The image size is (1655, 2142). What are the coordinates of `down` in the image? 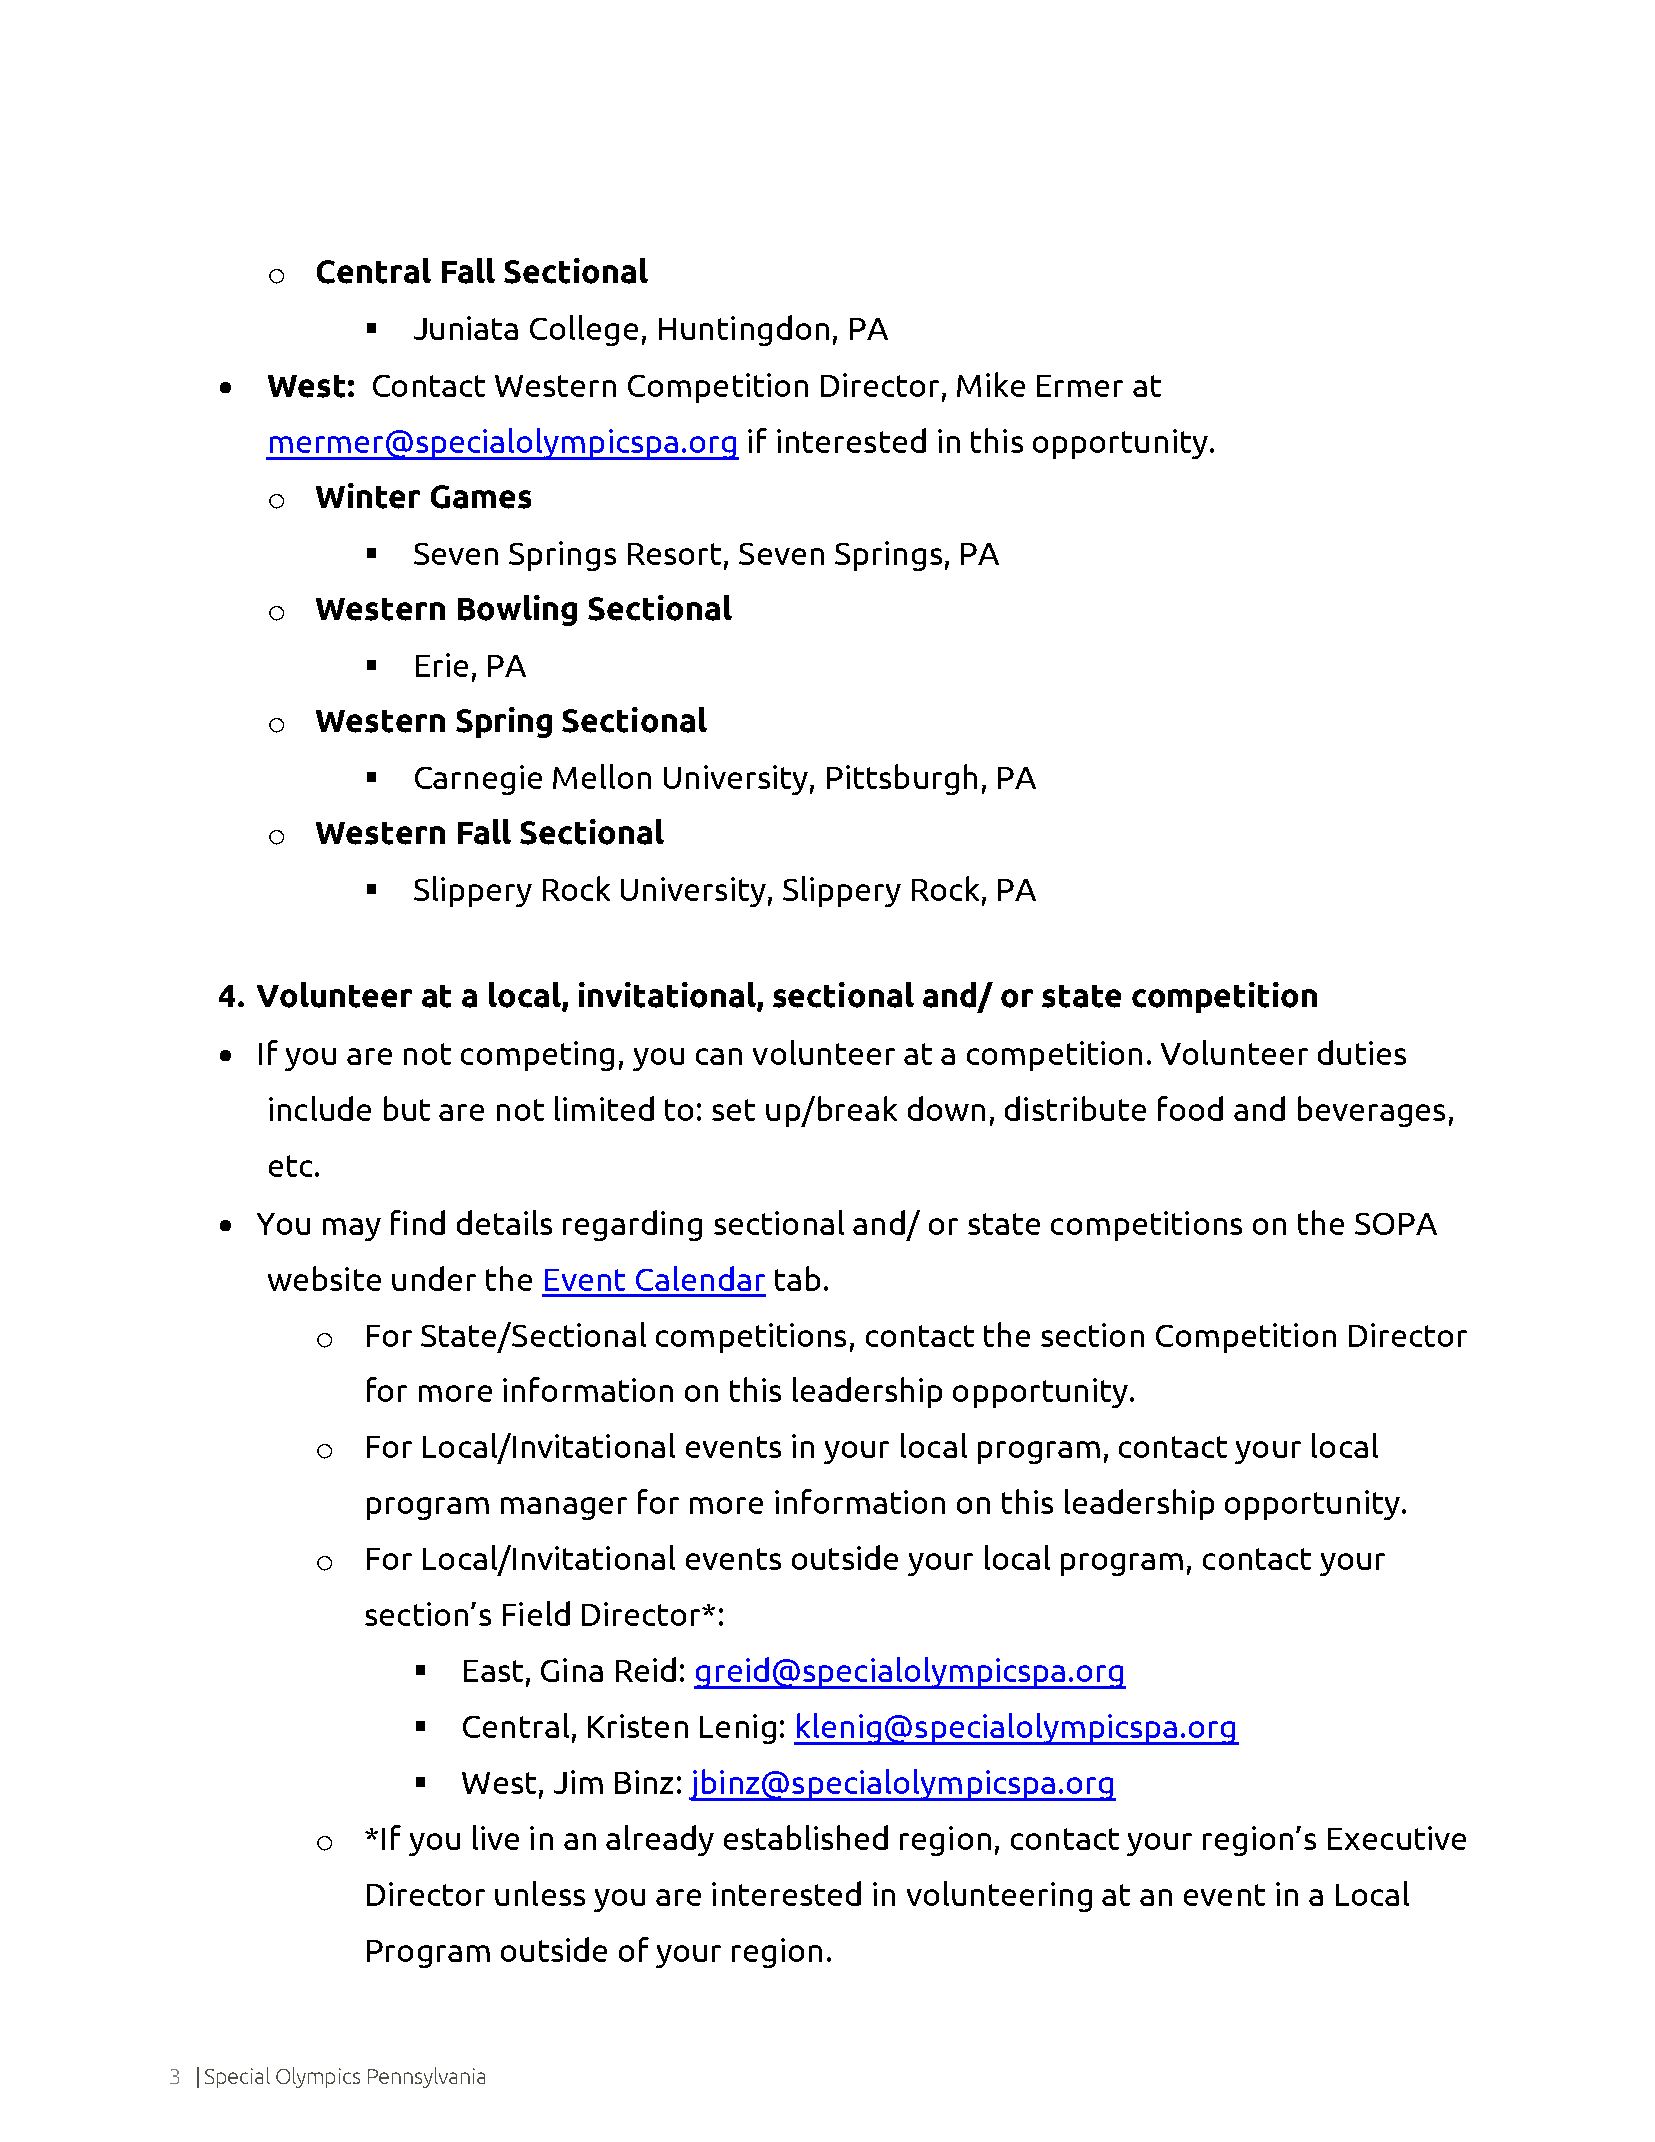 It's located at (946, 1108).
